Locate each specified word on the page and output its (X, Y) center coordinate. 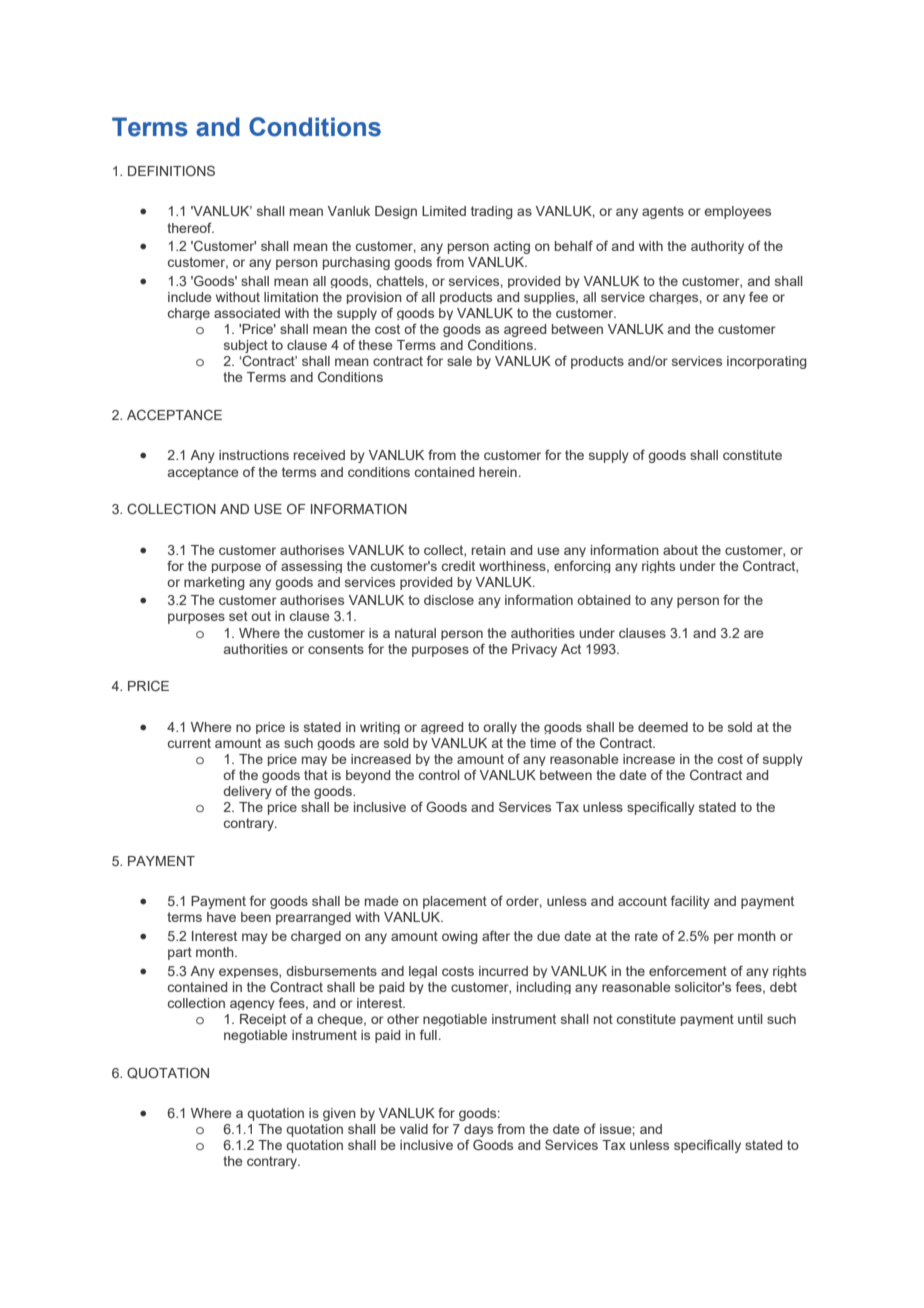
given (339, 1114)
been (256, 917)
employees (737, 212)
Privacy (534, 650)
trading (492, 212)
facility (690, 902)
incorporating (767, 362)
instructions (254, 455)
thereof (190, 227)
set (238, 616)
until (750, 1019)
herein (498, 472)
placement (455, 902)
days (478, 1132)
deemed (663, 727)
